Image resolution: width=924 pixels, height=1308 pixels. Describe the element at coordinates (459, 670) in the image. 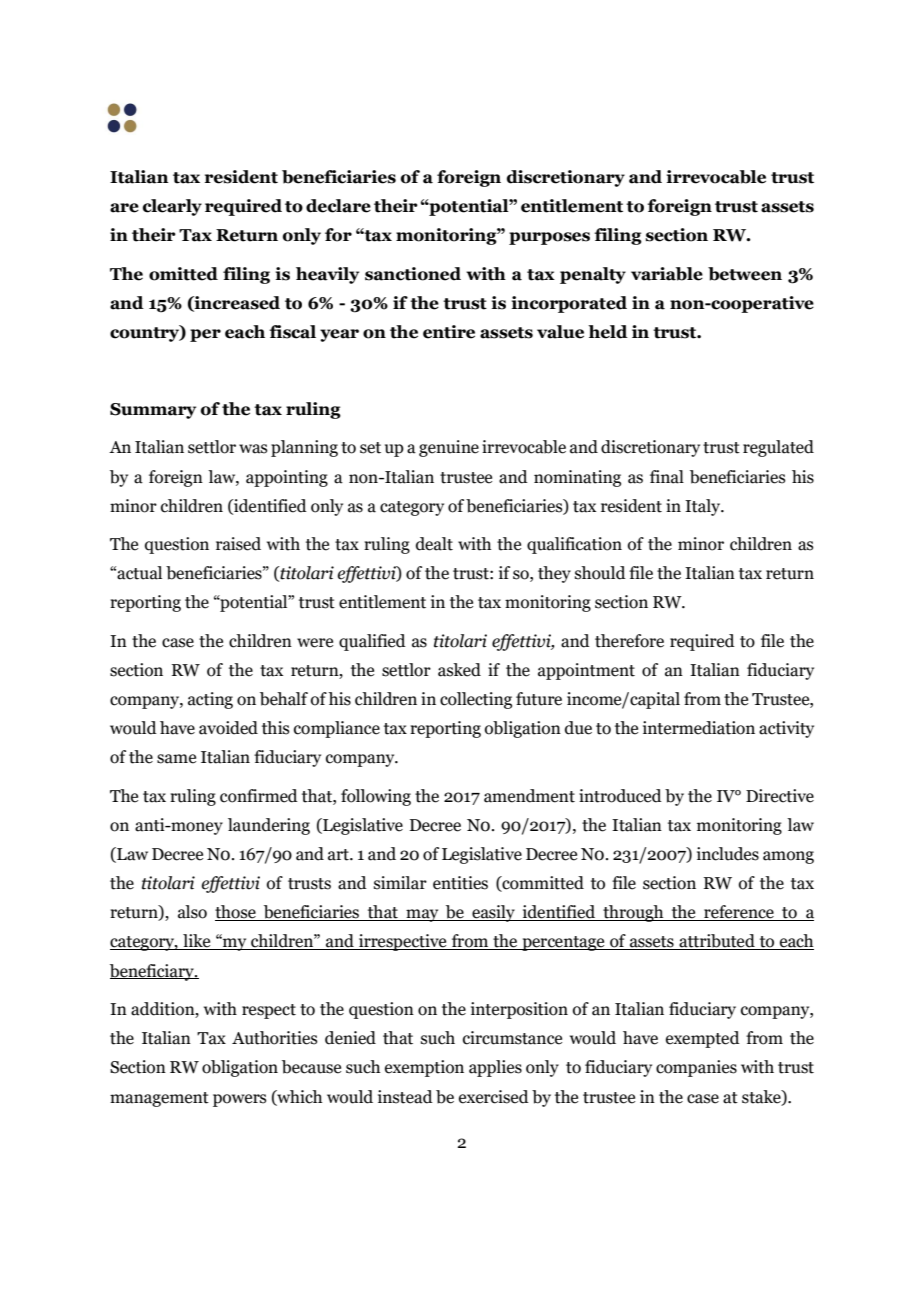

I see `asked` at that location.
